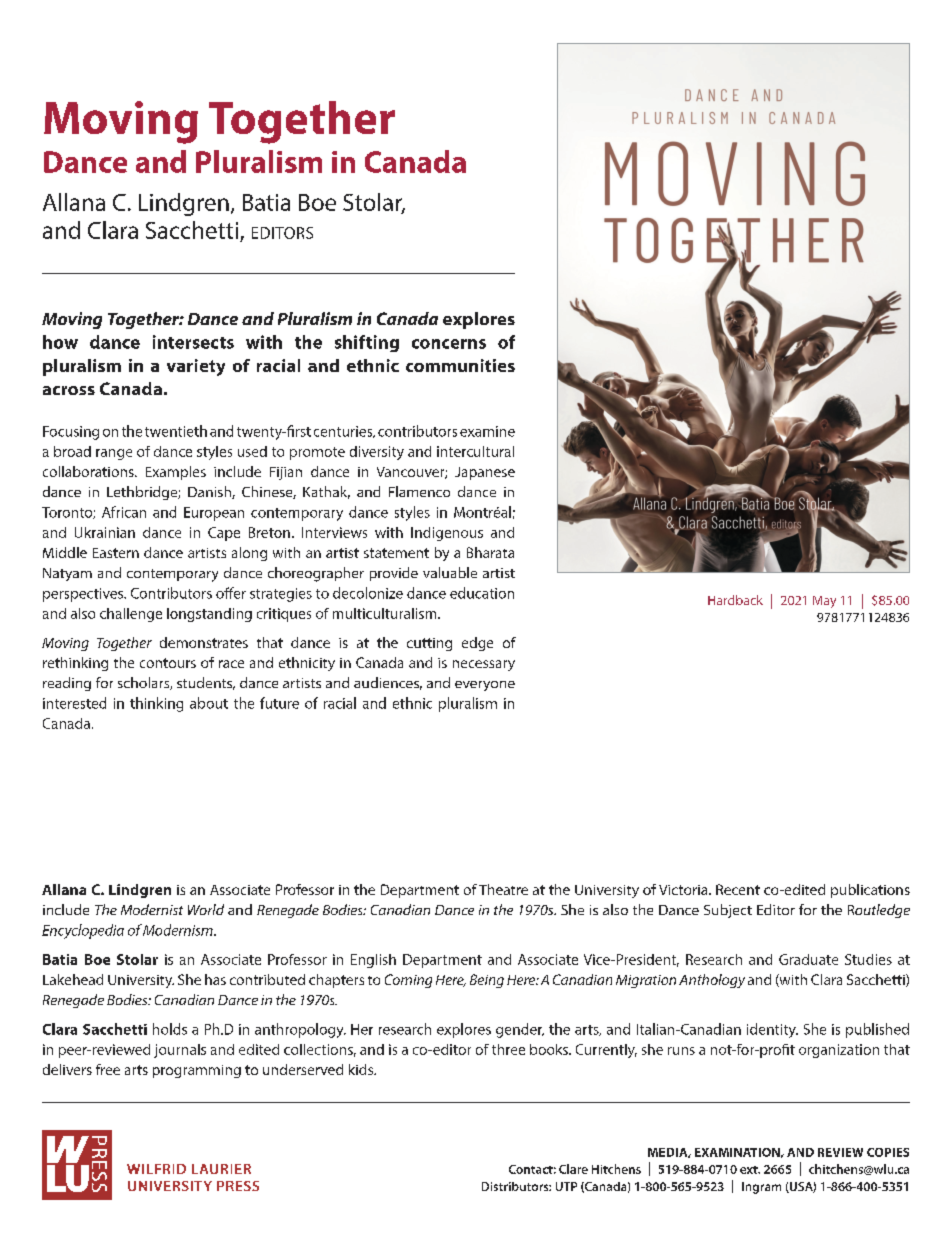 The height and width of the document is (1233, 952). I want to click on Recent, so click(738, 889).
